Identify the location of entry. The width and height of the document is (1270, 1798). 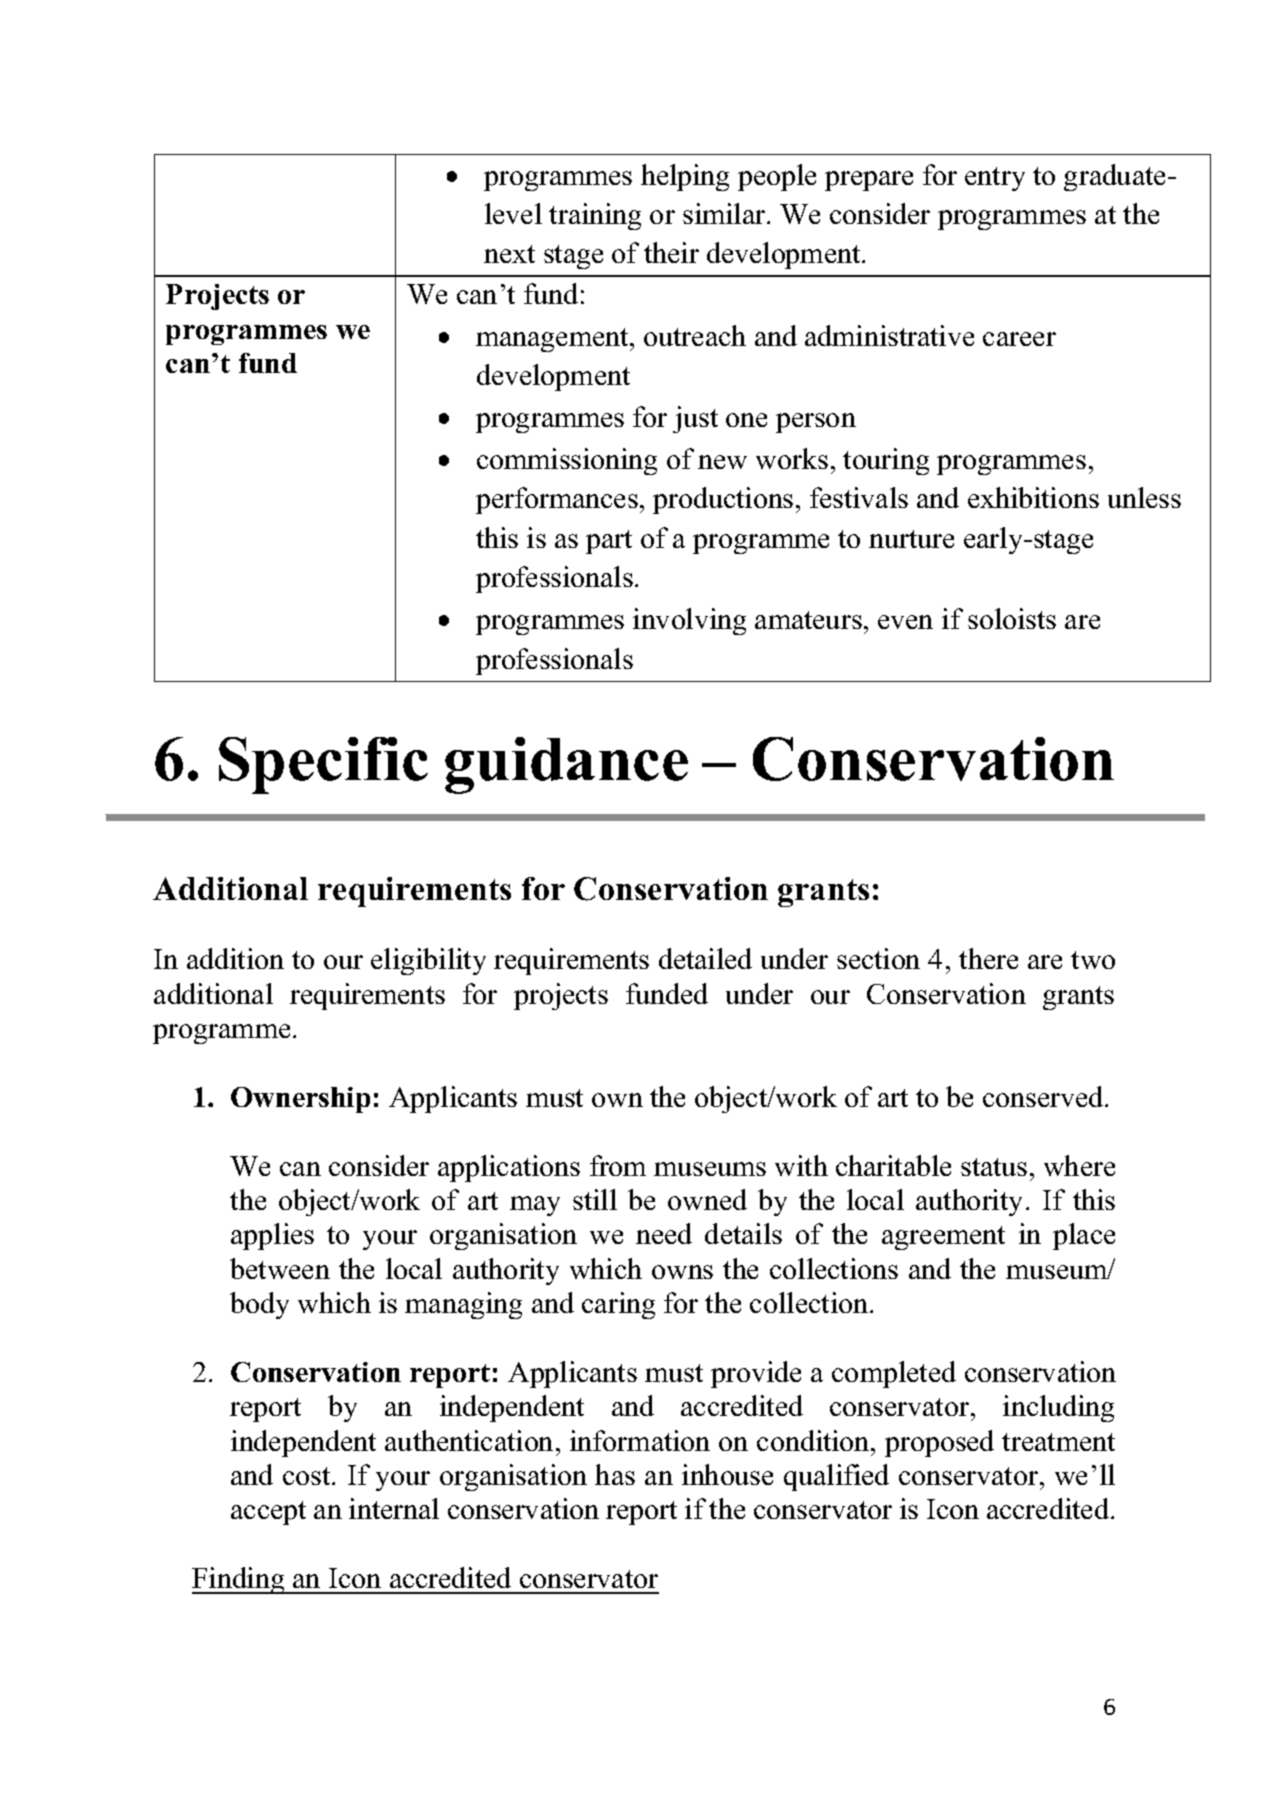
(995, 179).
